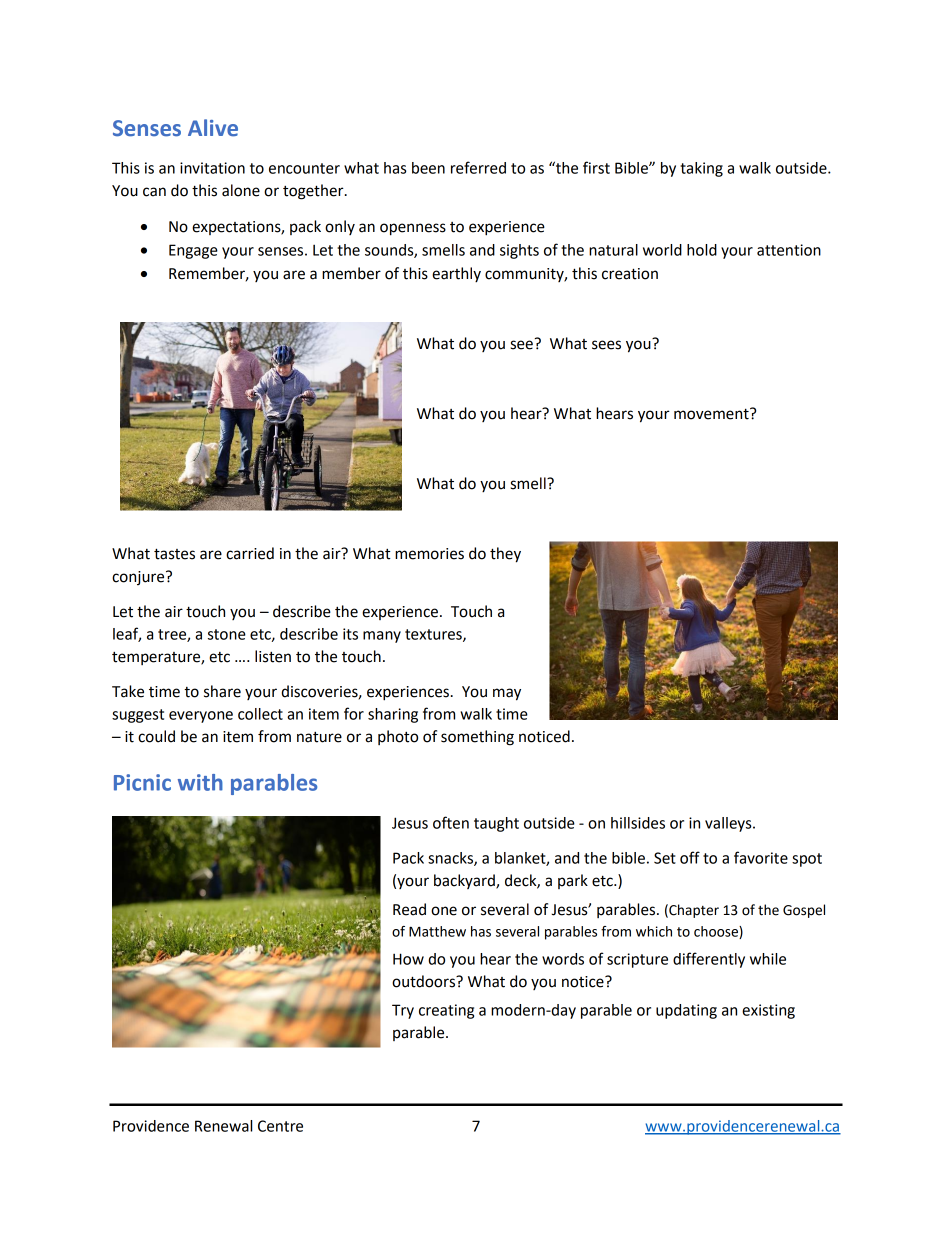 This image has width=952, height=1233. What do you see at coordinates (280, 1126) in the image?
I see `Centre` at bounding box center [280, 1126].
